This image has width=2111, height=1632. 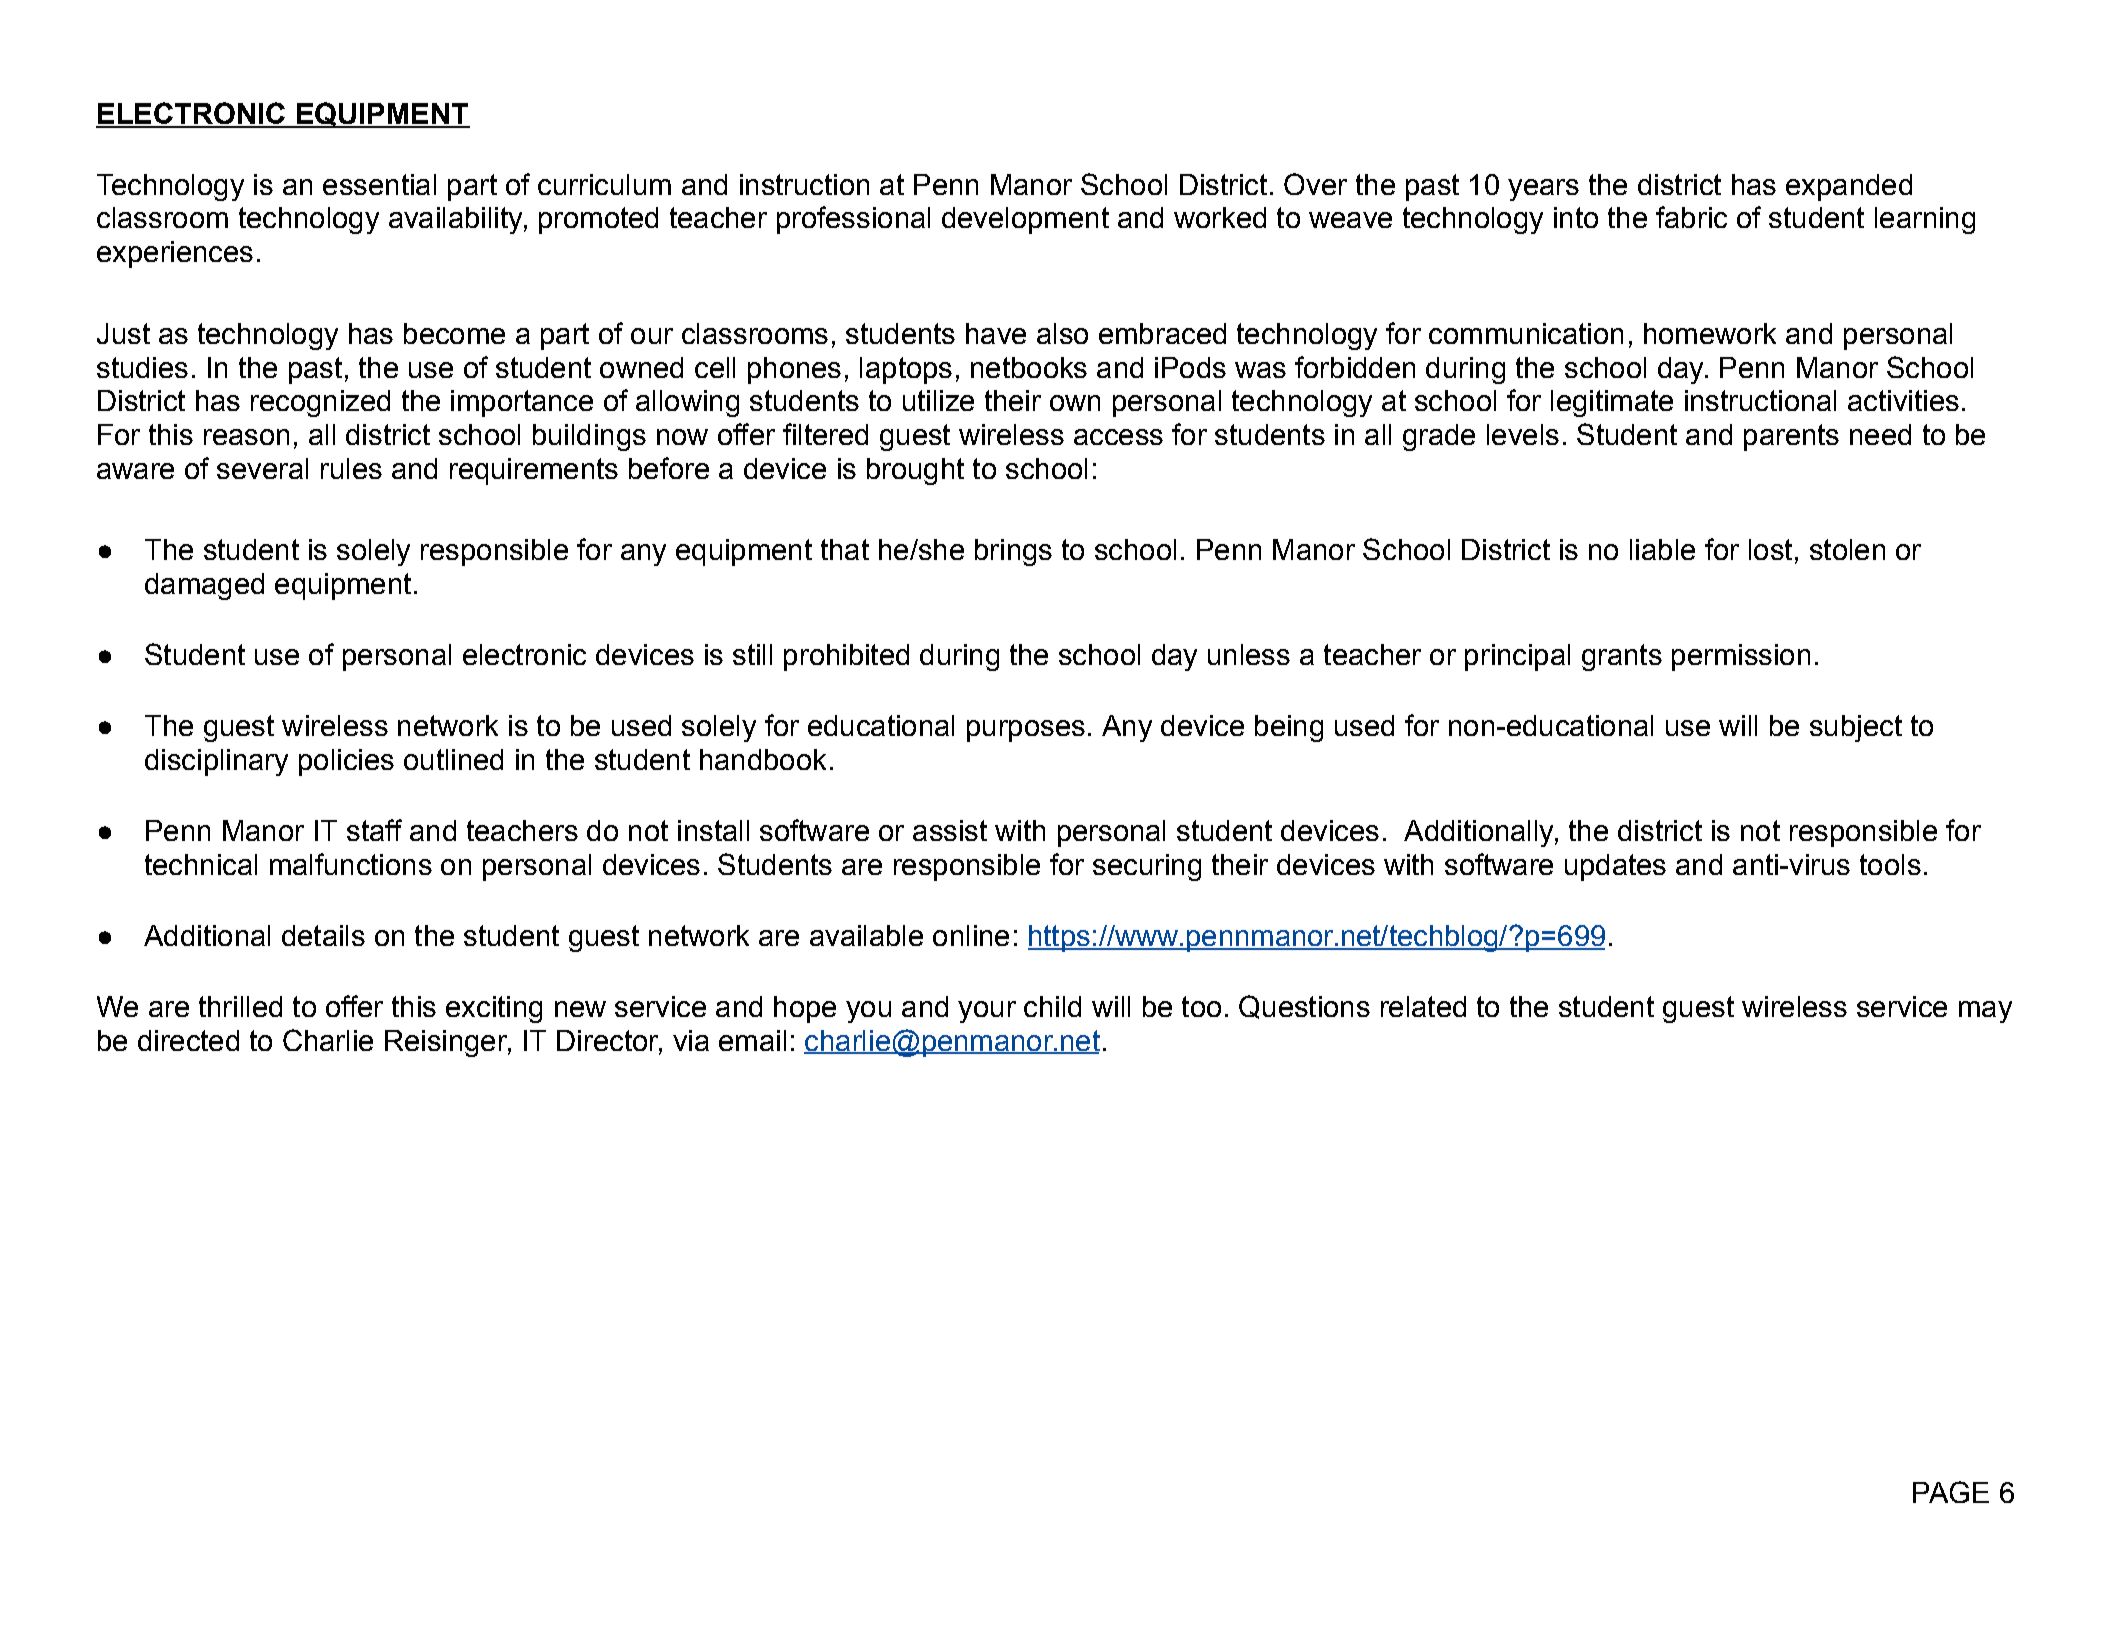 What do you see at coordinates (1249, 654) in the image?
I see `unless` at bounding box center [1249, 654].
